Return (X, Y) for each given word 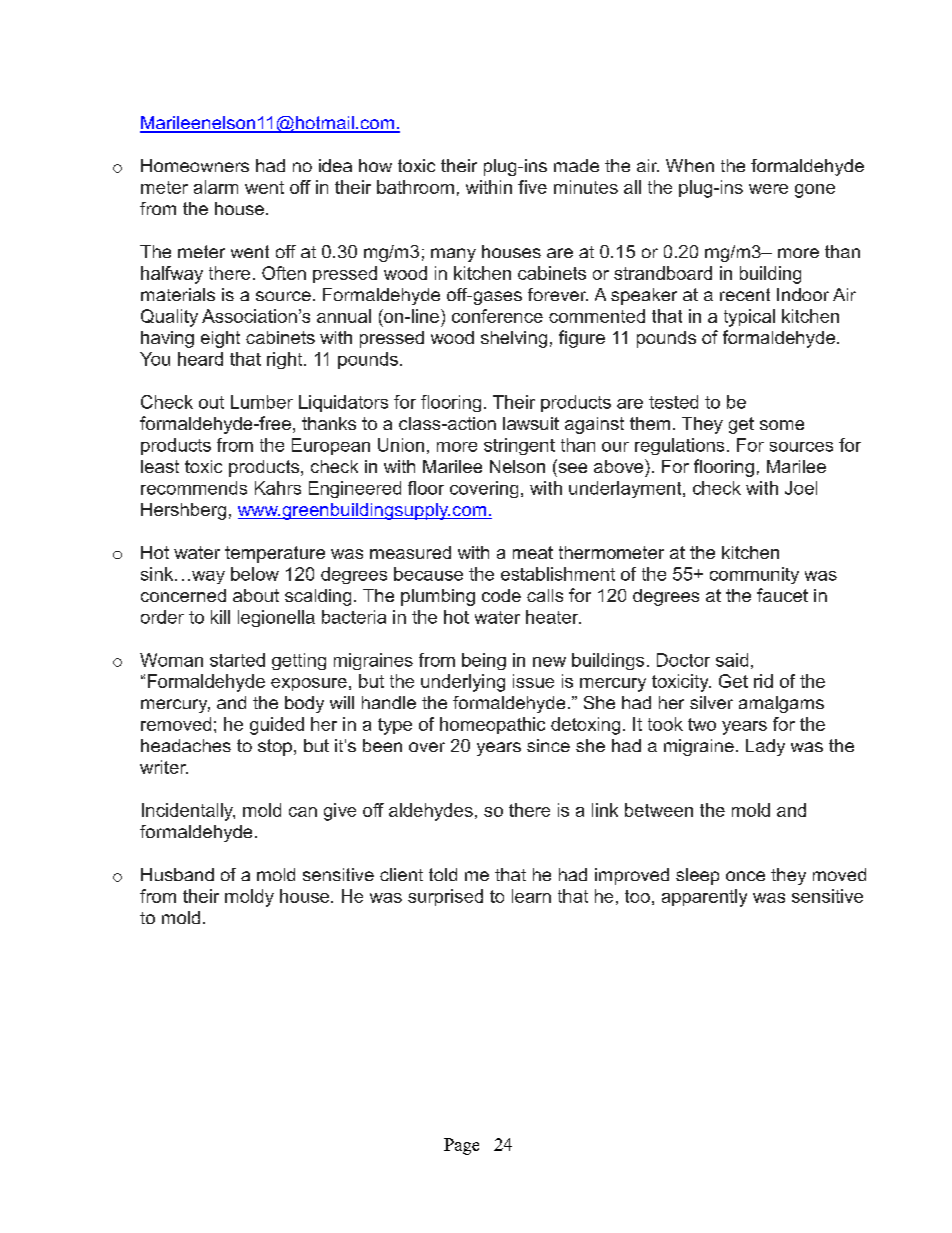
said (732, 660)
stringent (519, 446)
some (782, 425)
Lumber (262, 402)
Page (461, 1146)
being (484, 661)
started (237, 660)
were (768, 189)
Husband (177, 874)
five (532, 187)
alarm (216, 187)
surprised (445, 897)
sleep (697, 876)
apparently (704, 898)
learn (531, 896)
